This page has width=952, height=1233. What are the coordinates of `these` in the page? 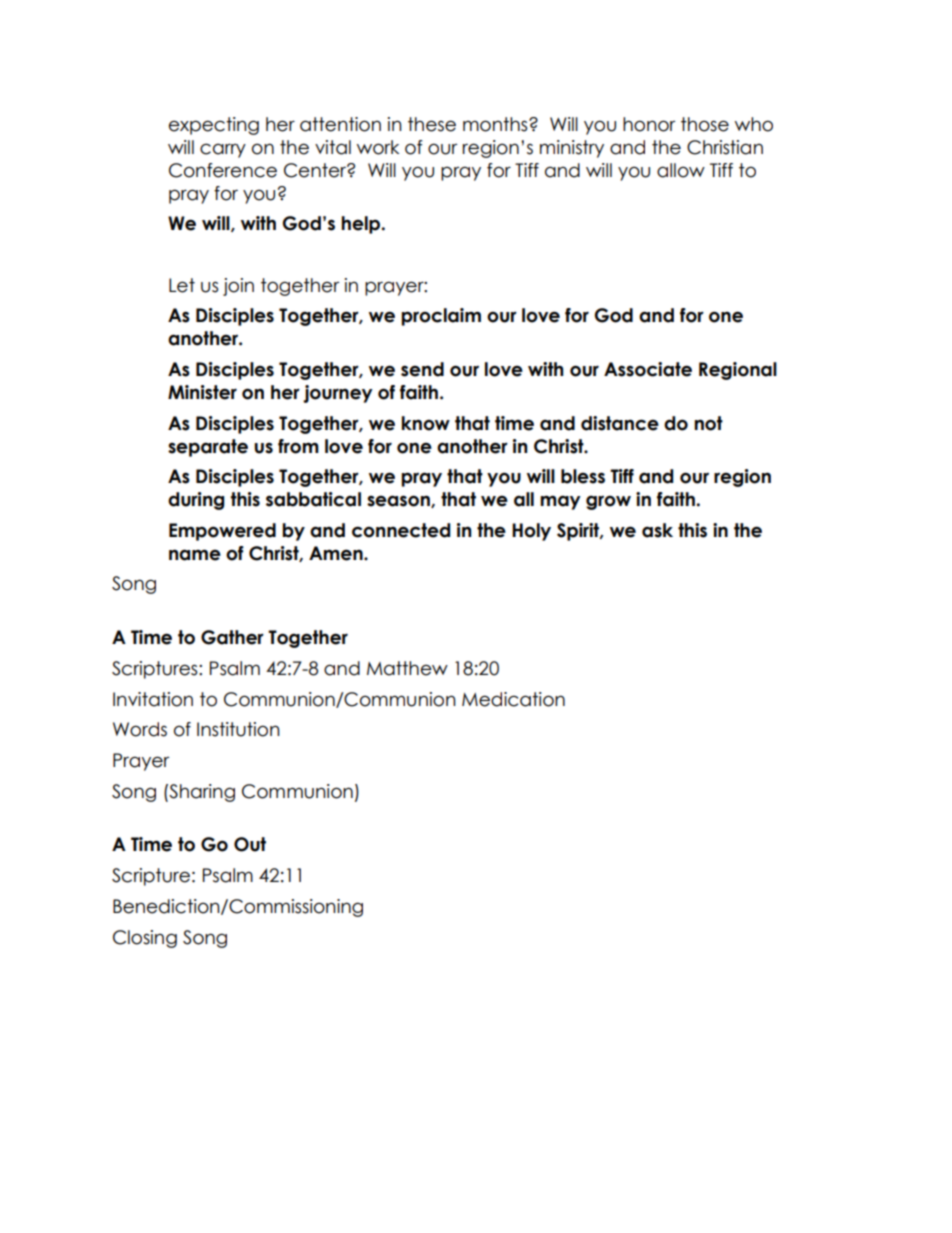 It's located at (432, 124).
